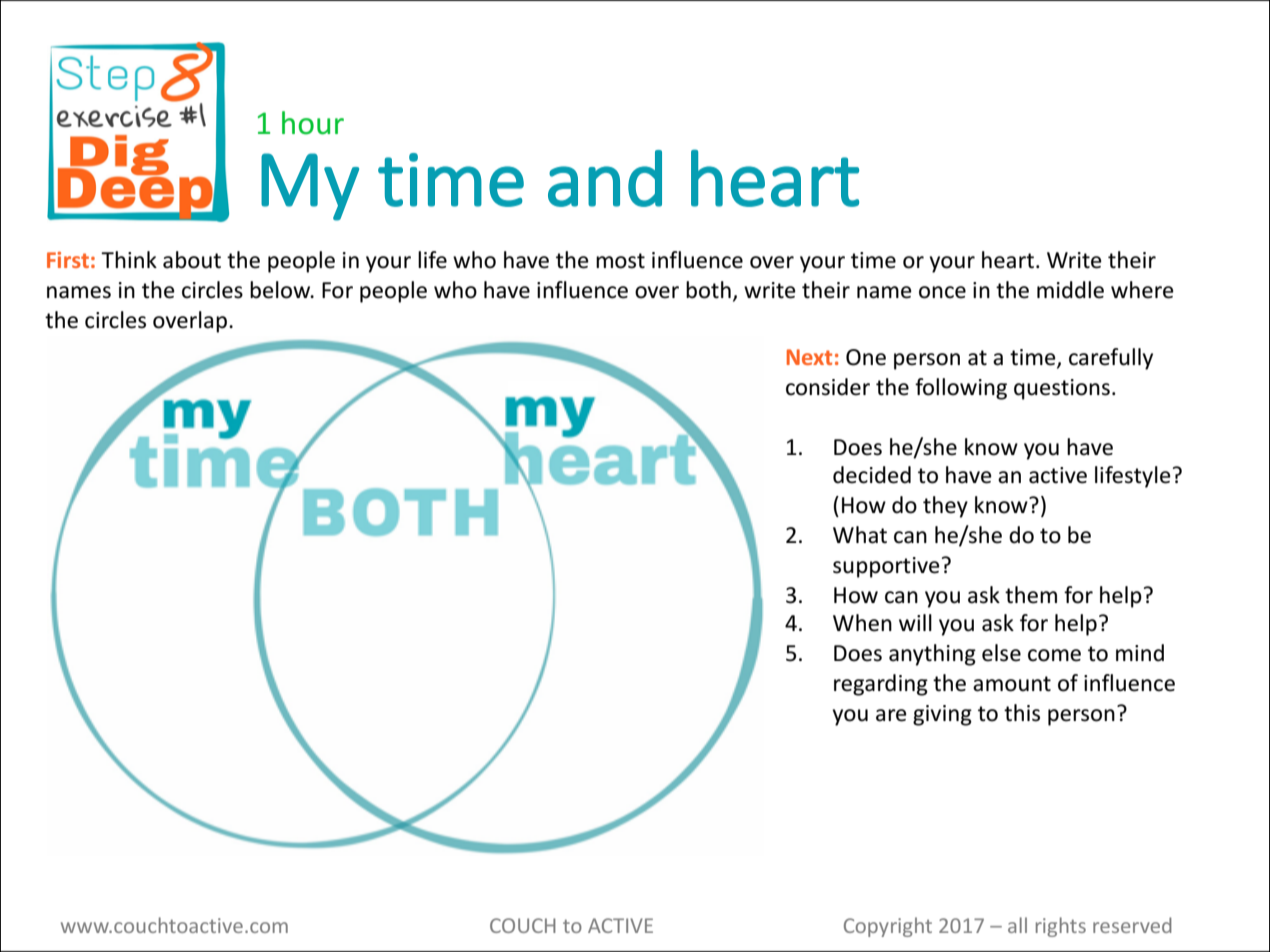 This screenshot has width=1270, height=952. What do you see at coordinates (1070, 290) in the screenshot?
I see `middle` at bounding box center [1070, 290].
